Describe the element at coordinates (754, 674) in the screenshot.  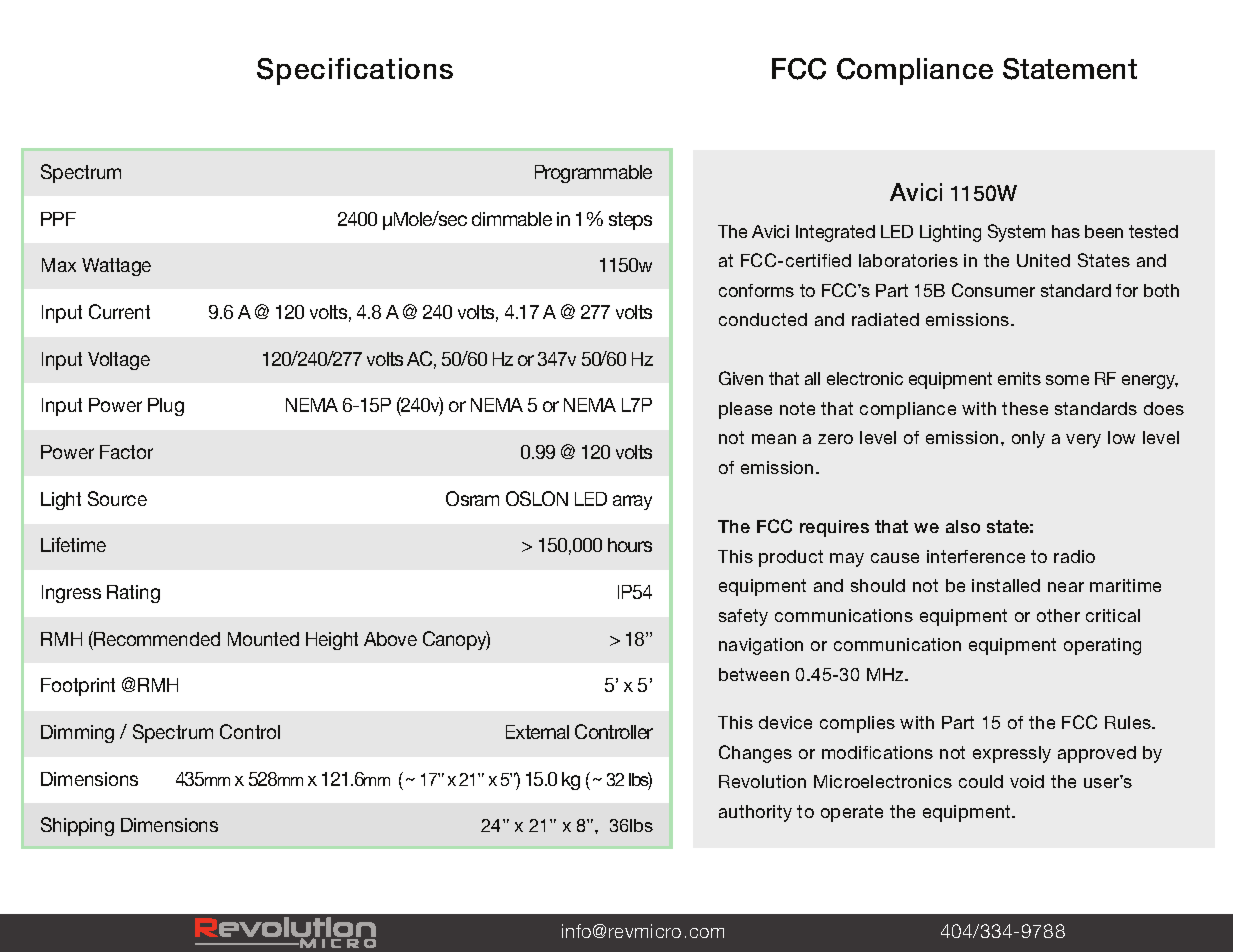
I see `between` at that location.
